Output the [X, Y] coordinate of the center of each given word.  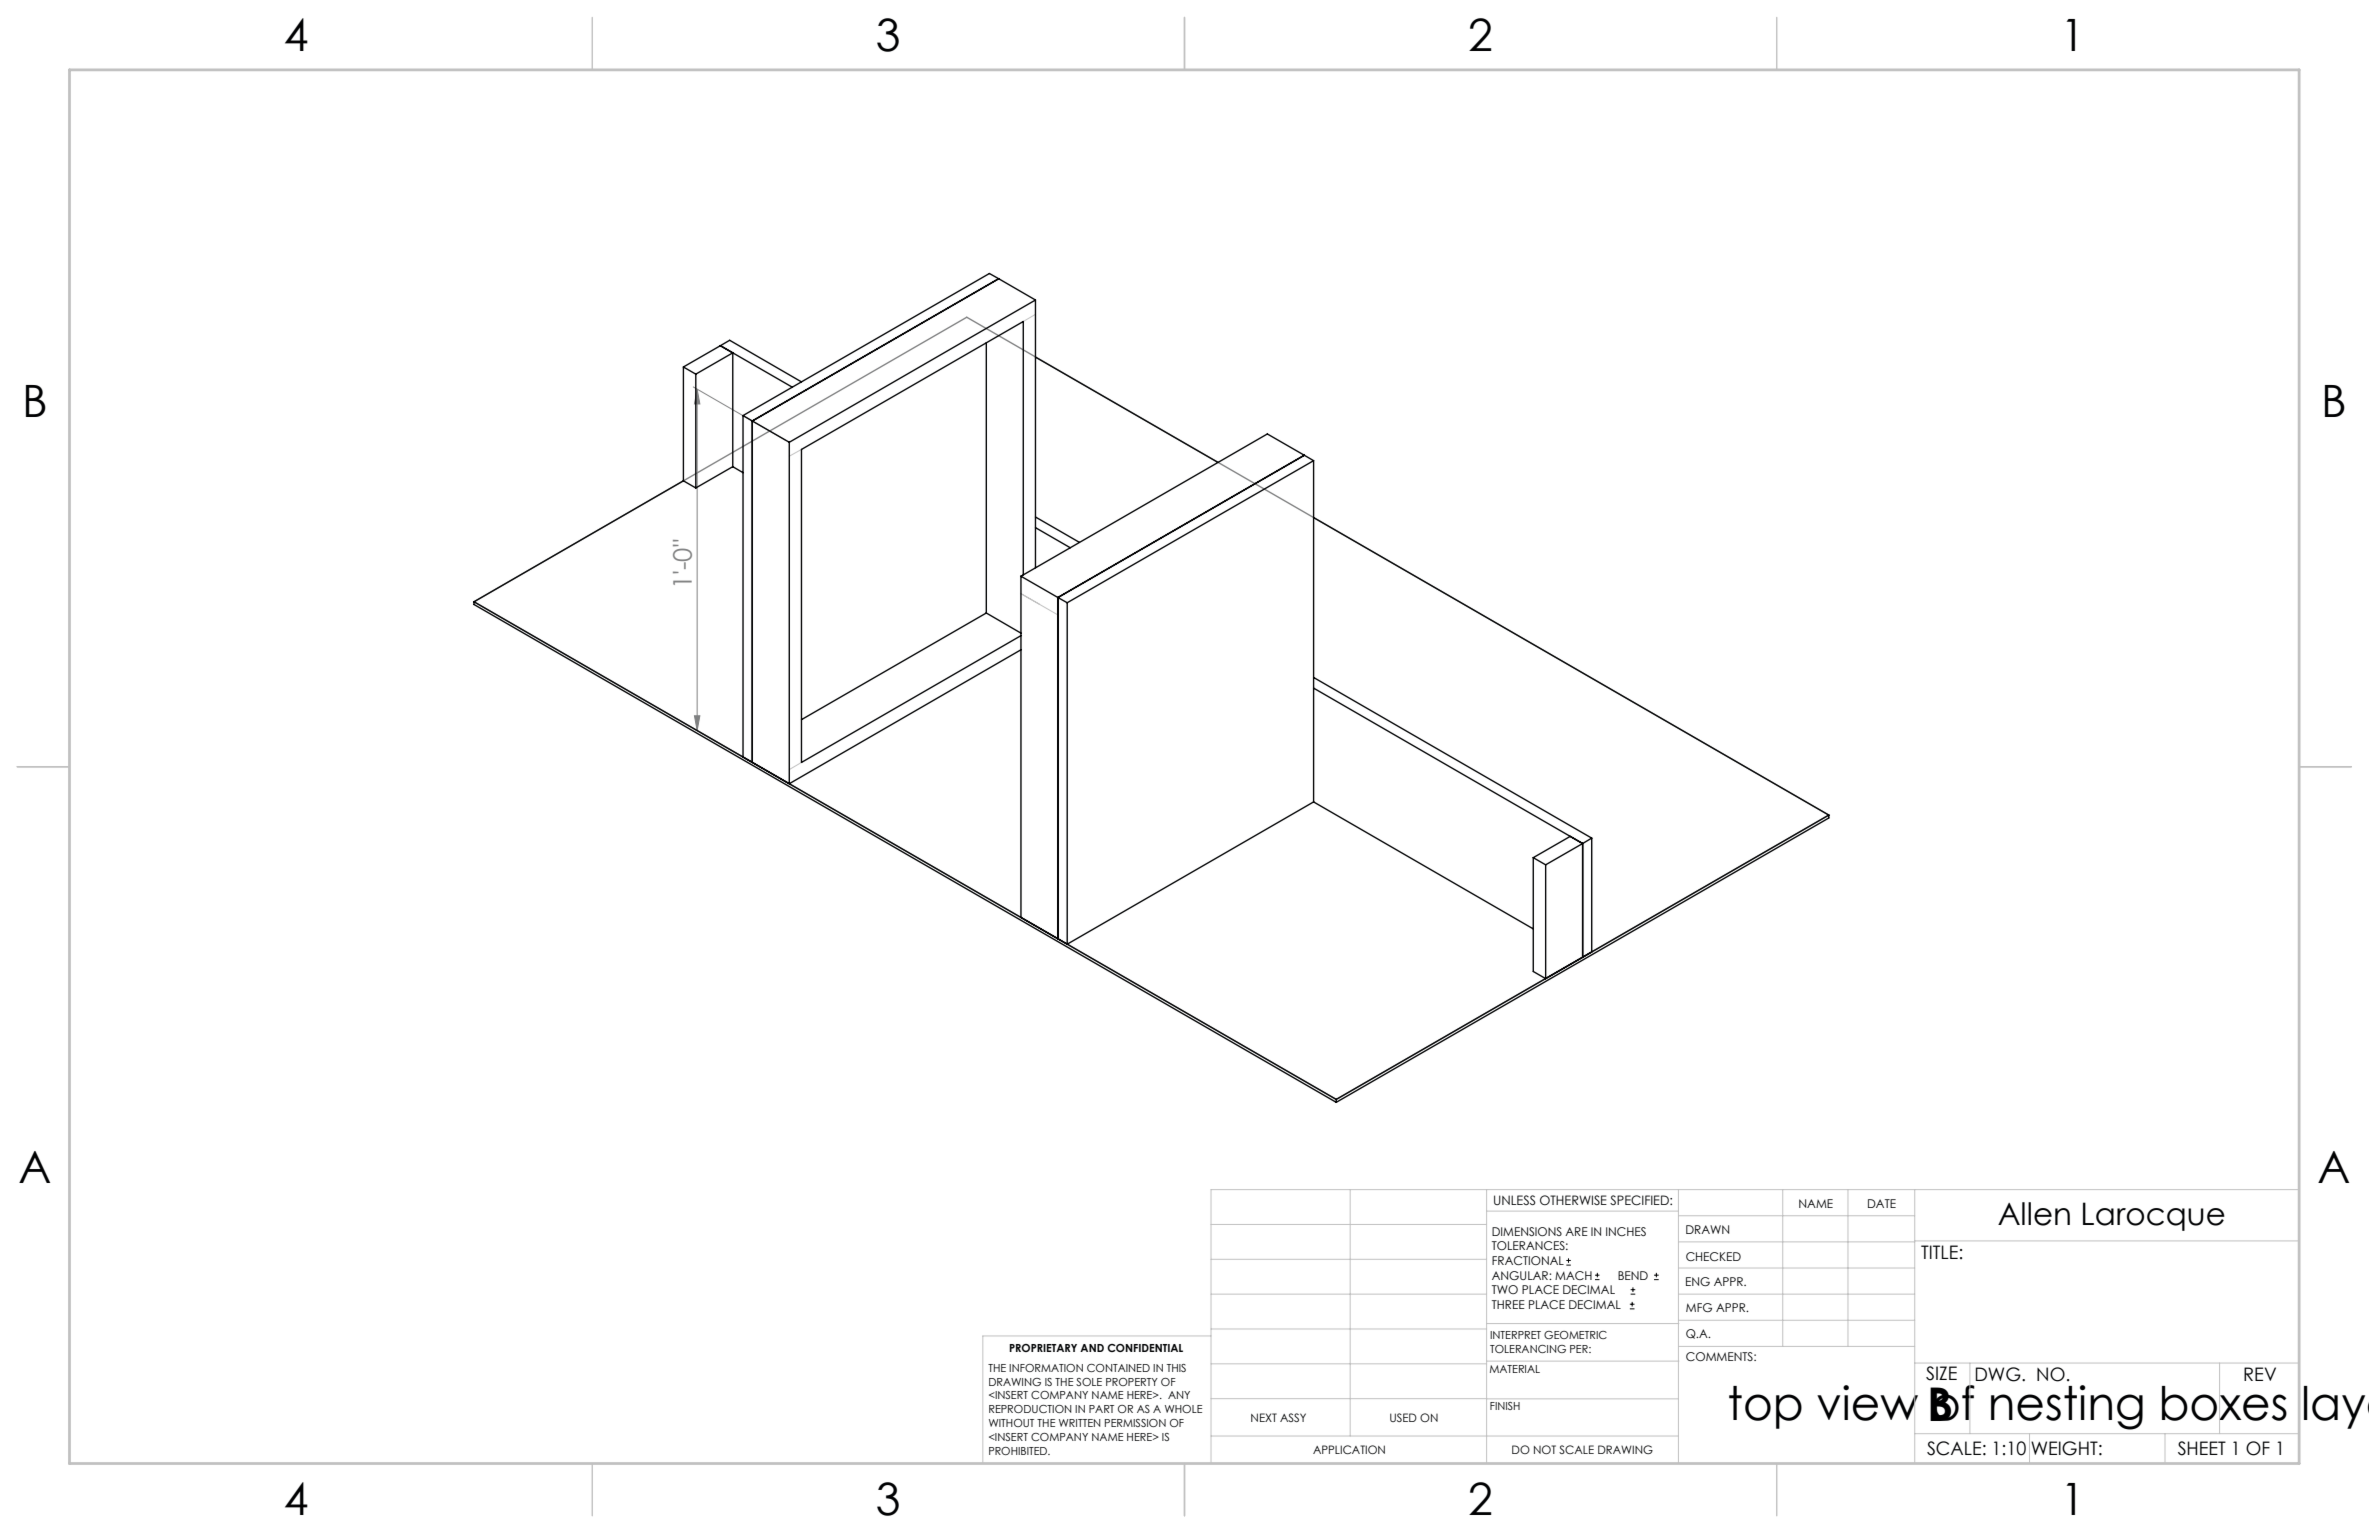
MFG [1699, 1307]
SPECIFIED [1640, 1200]
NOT [1545, 1449]
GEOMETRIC [1575, 1335]
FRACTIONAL [1528, 1260]
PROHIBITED [1019, 1451]
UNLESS [1515, 1200]
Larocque [2154, 1216]
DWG [1999, 1374]
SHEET [2202, 1448]
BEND [1633, 1275]
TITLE [1939, 1252]
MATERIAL [1515, 1369]
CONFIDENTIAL [1145, 1348]
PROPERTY [1132, 1382]
